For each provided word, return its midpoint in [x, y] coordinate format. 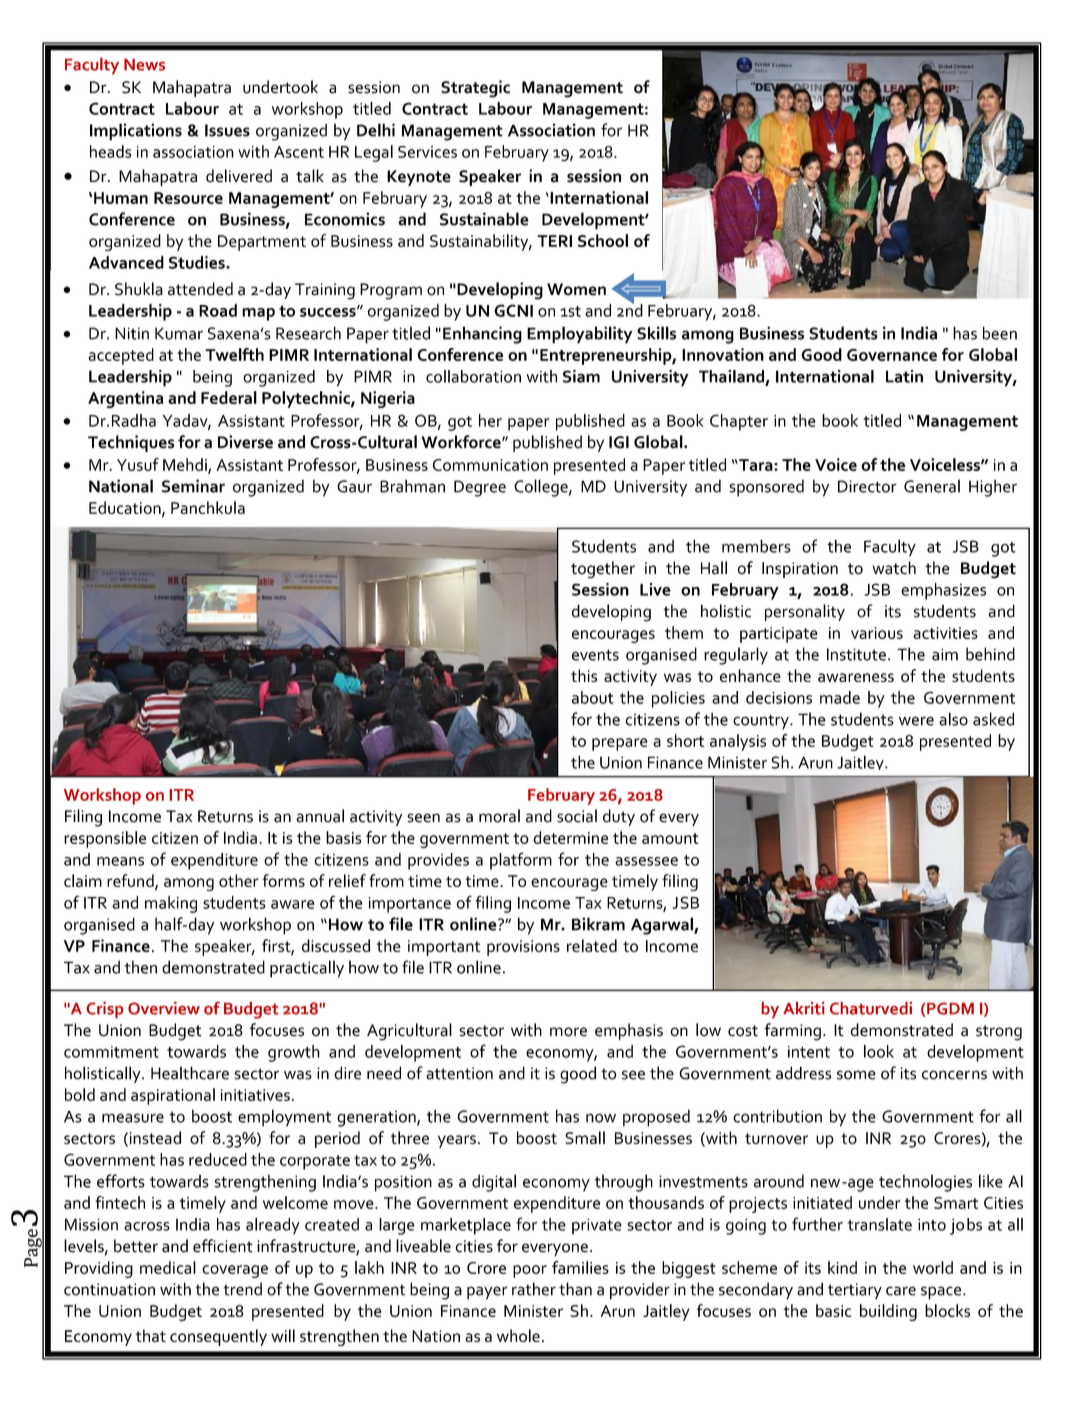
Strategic [475, 89]
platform [521, 861]
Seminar [193, 486]
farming [792, 1032]
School [603, 240]
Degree [480, 488]
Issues [227, 130]
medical [168, 1267]
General [932, 486]
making [171, 904]
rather [534, 1289]
